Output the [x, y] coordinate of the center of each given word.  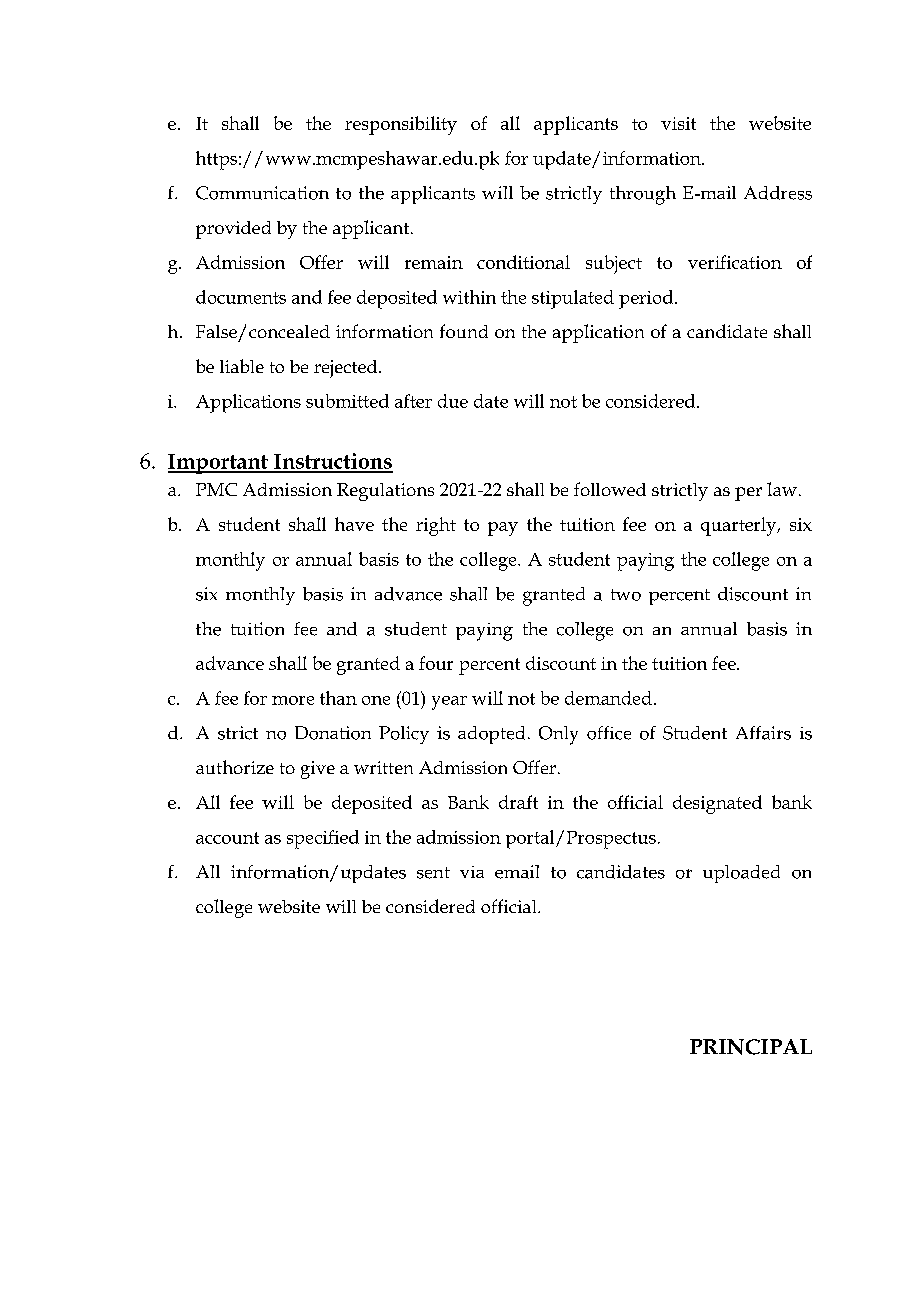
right [436, 526]
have [354, 524]
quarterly [740, 526]
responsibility [401, 125]
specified [323, 839]
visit [678, 123]
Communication [262, 193]
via [472, 872]
